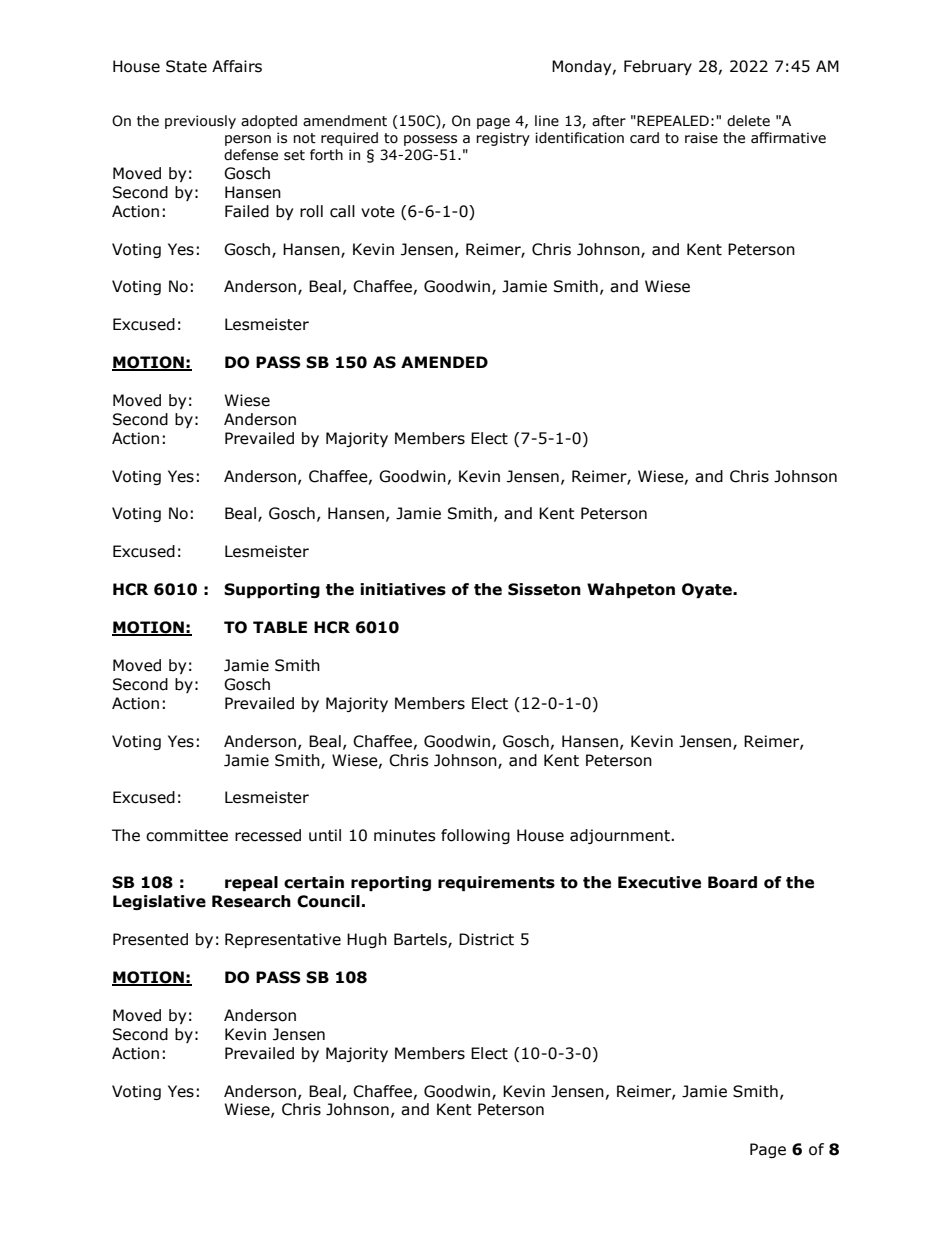  Describe the element at coordinates (486, 939) in the screenshot. I see `District` at that location.
